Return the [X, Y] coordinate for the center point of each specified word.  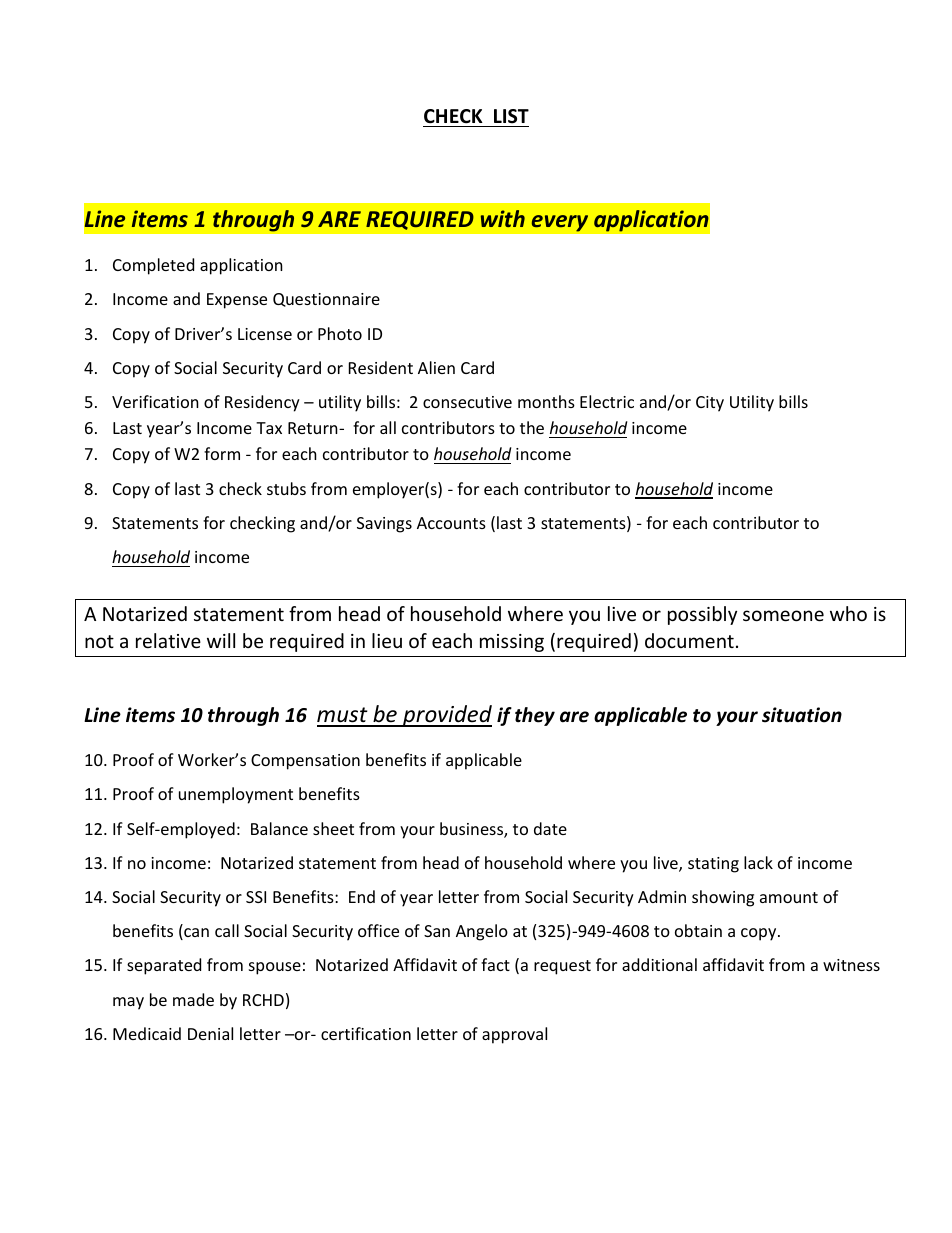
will [221, 640]
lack [758, 862]
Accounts [451, 523]
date [550, 828]
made [193, 999]
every [560, 223]
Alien [436, 367]
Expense [237, 301]
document [689, 640]
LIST [511, 116]
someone [783, 615]
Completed [153, 266]
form [222, 453]
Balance [279, 828]
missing [512, 643]
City [710, 404]
